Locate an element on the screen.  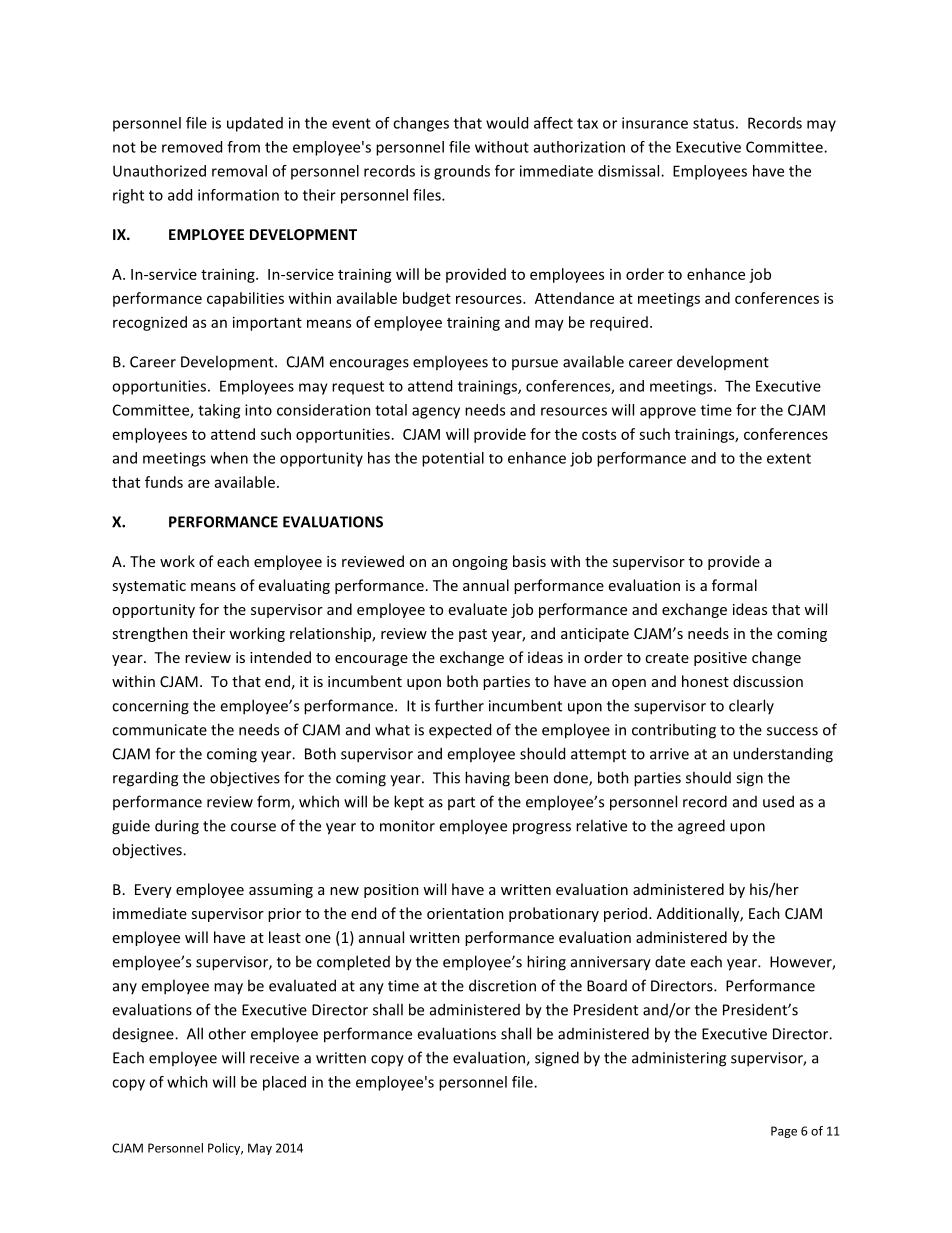
removed is located at coordinates (192, 147).
